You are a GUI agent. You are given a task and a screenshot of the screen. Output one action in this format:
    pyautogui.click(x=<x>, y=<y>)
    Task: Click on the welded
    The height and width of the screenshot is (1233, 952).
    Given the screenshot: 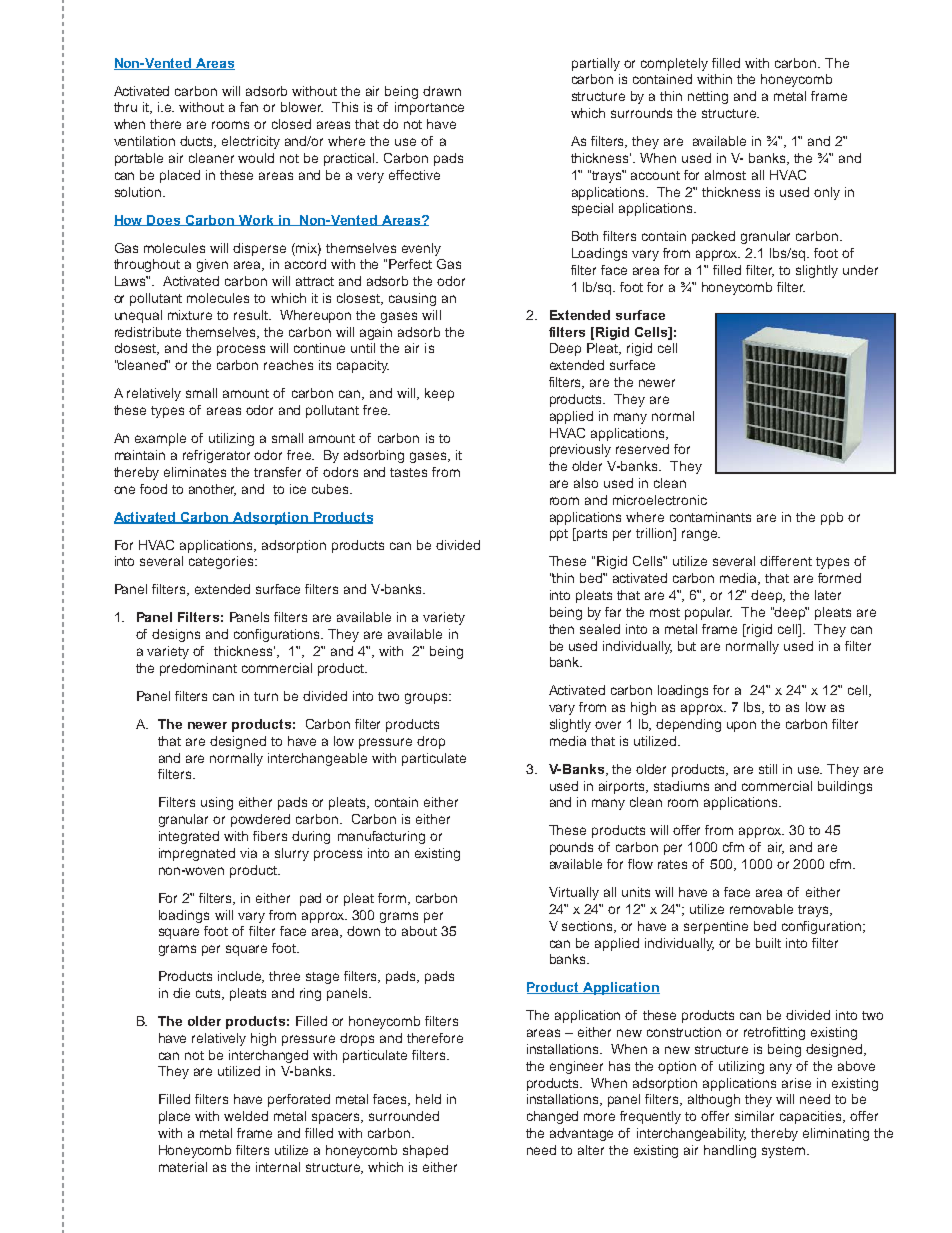 What is the action you would take?
    pyautogui.click(x=246, y=1116)
